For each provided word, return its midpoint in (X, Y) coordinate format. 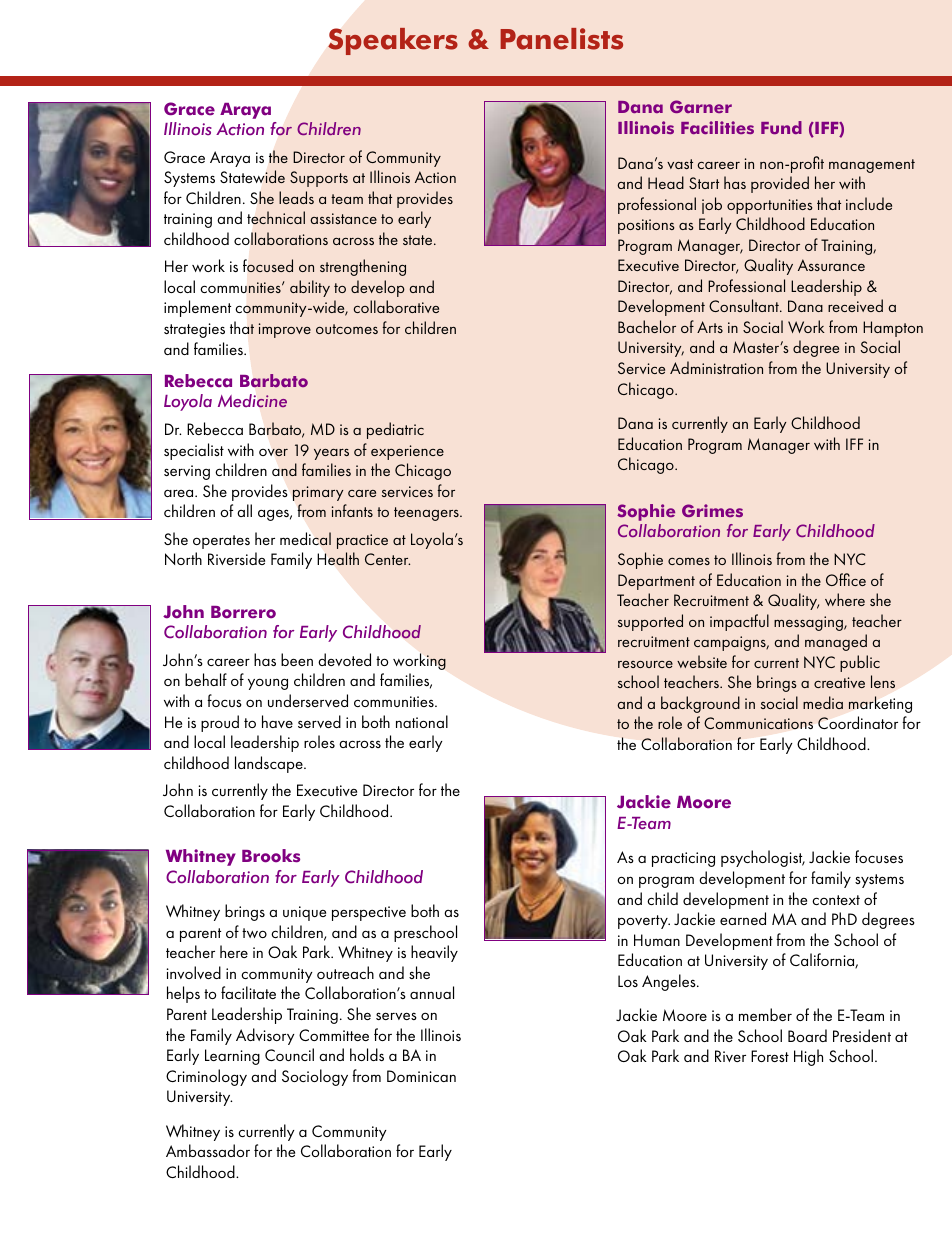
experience (407, 452)
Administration (716, 367)
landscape (270, 764)
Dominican (421, 1076)
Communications (758, 723)
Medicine (252, 401)
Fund (781, 127)
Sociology (315, 1077)
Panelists (561, 39)
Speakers (393, 41)
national (422, 721)
